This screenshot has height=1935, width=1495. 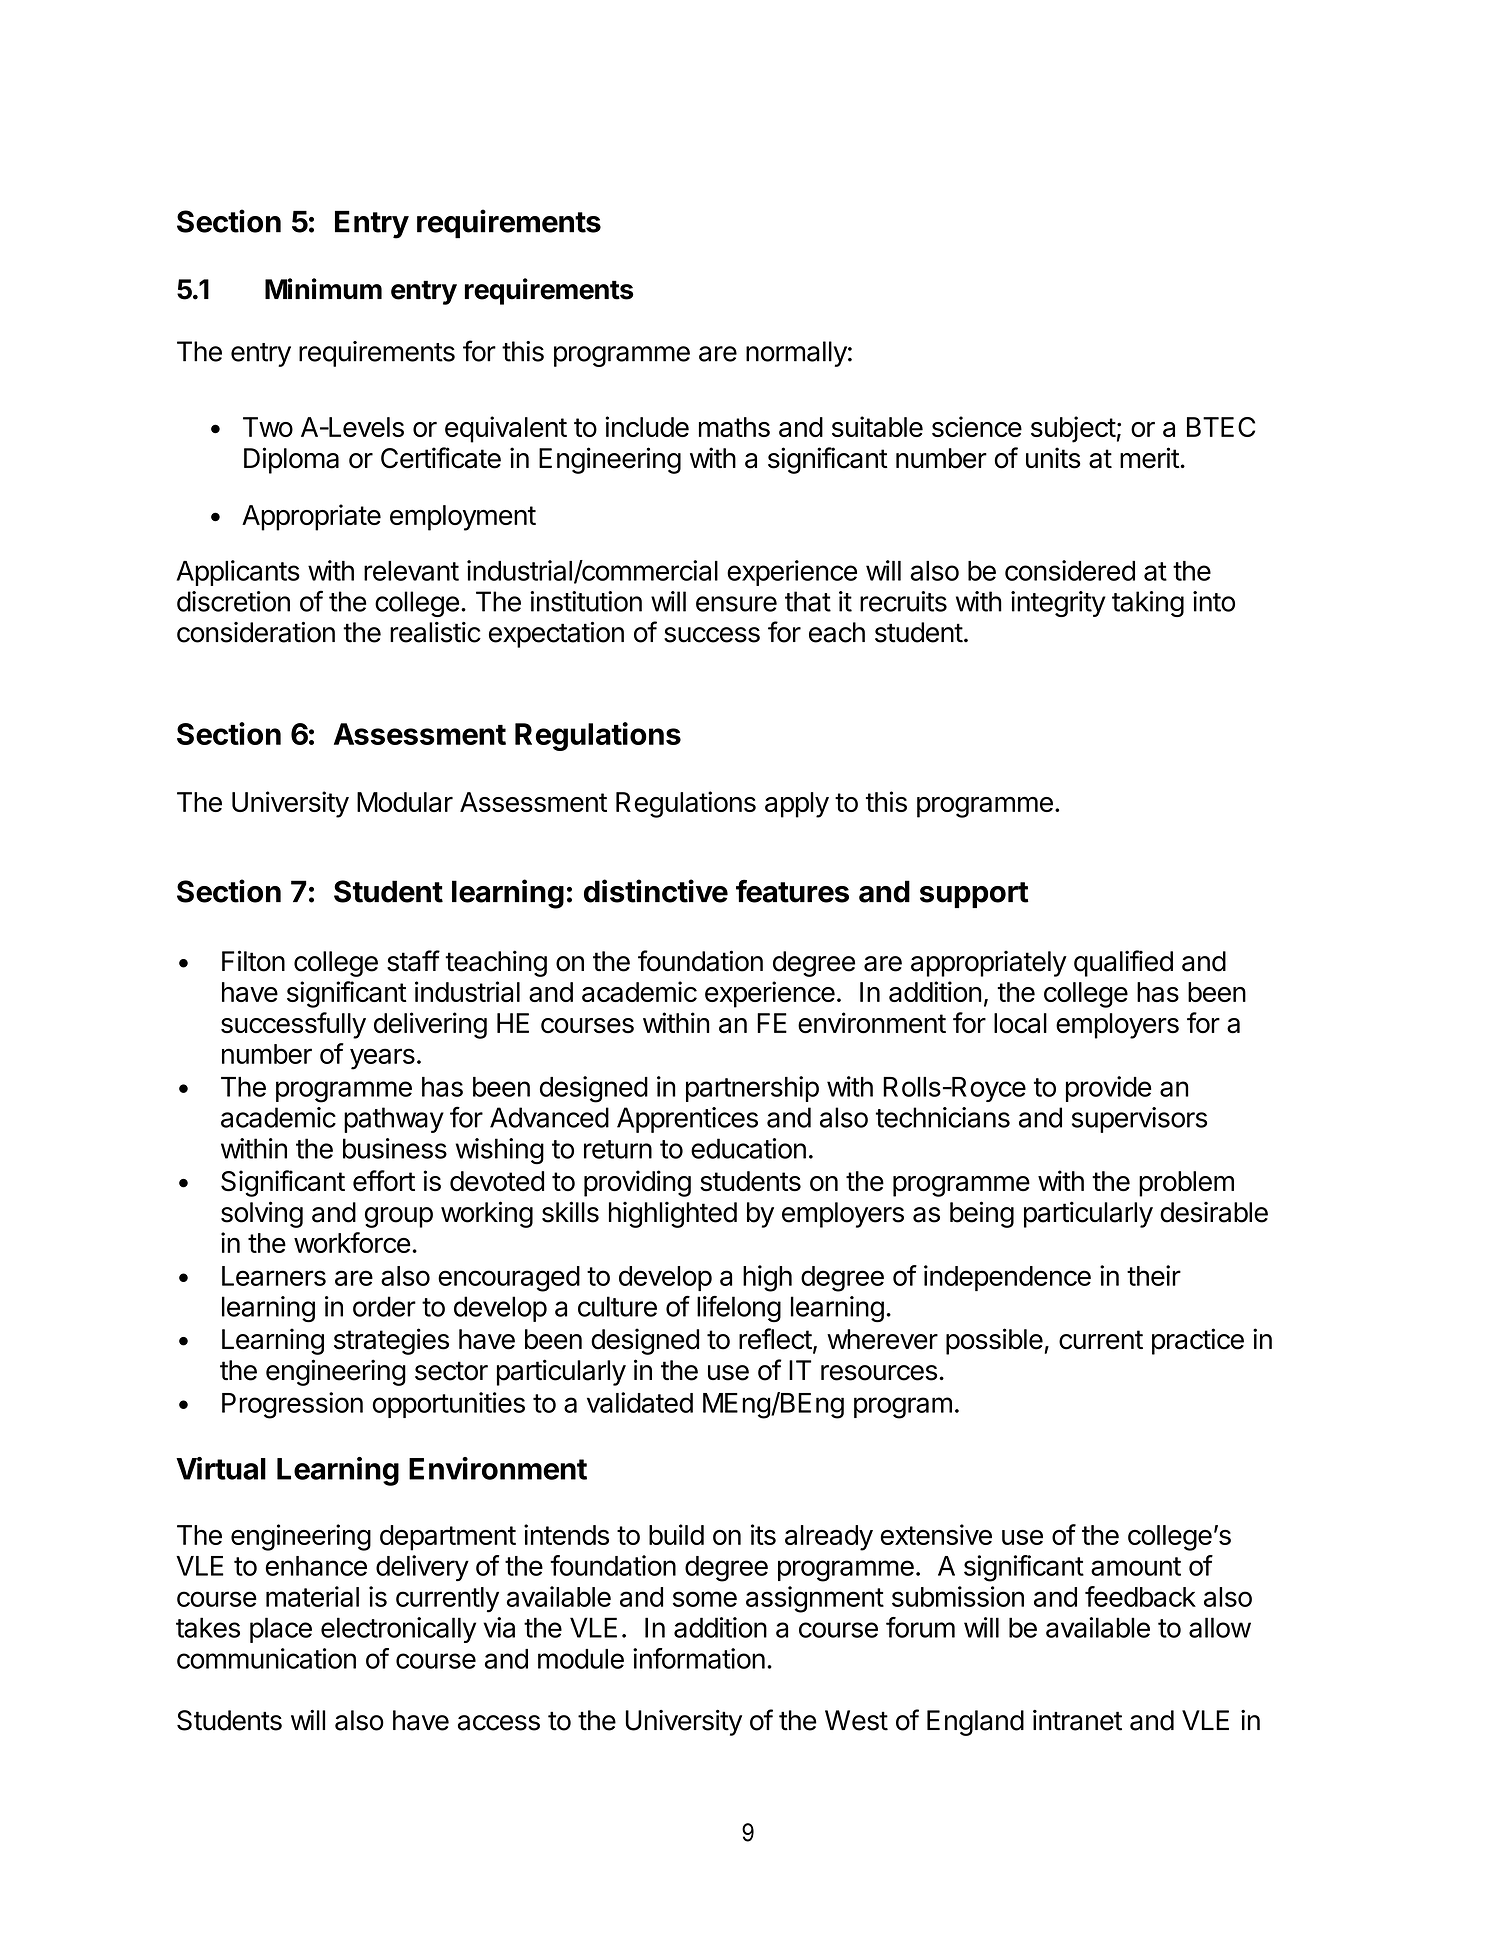 I want to click on information, so click(x=699, y=1658).
